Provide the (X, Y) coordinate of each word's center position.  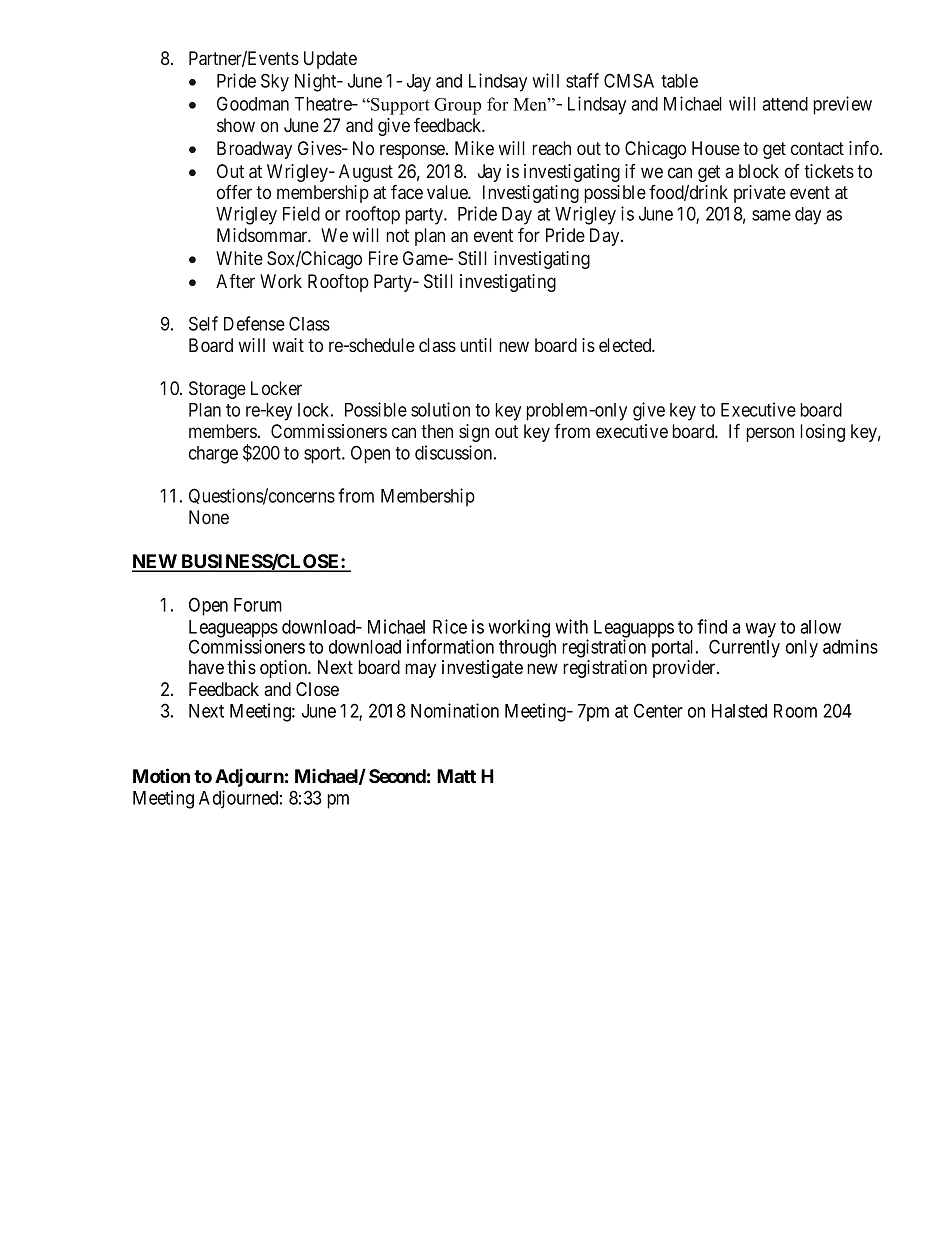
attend (785, 104)
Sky (275, 82)
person (770, 434)
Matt (456, 776)
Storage (217, 390)
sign (474, 433)
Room (795, 711)
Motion (161, 775)
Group (457, 106)
